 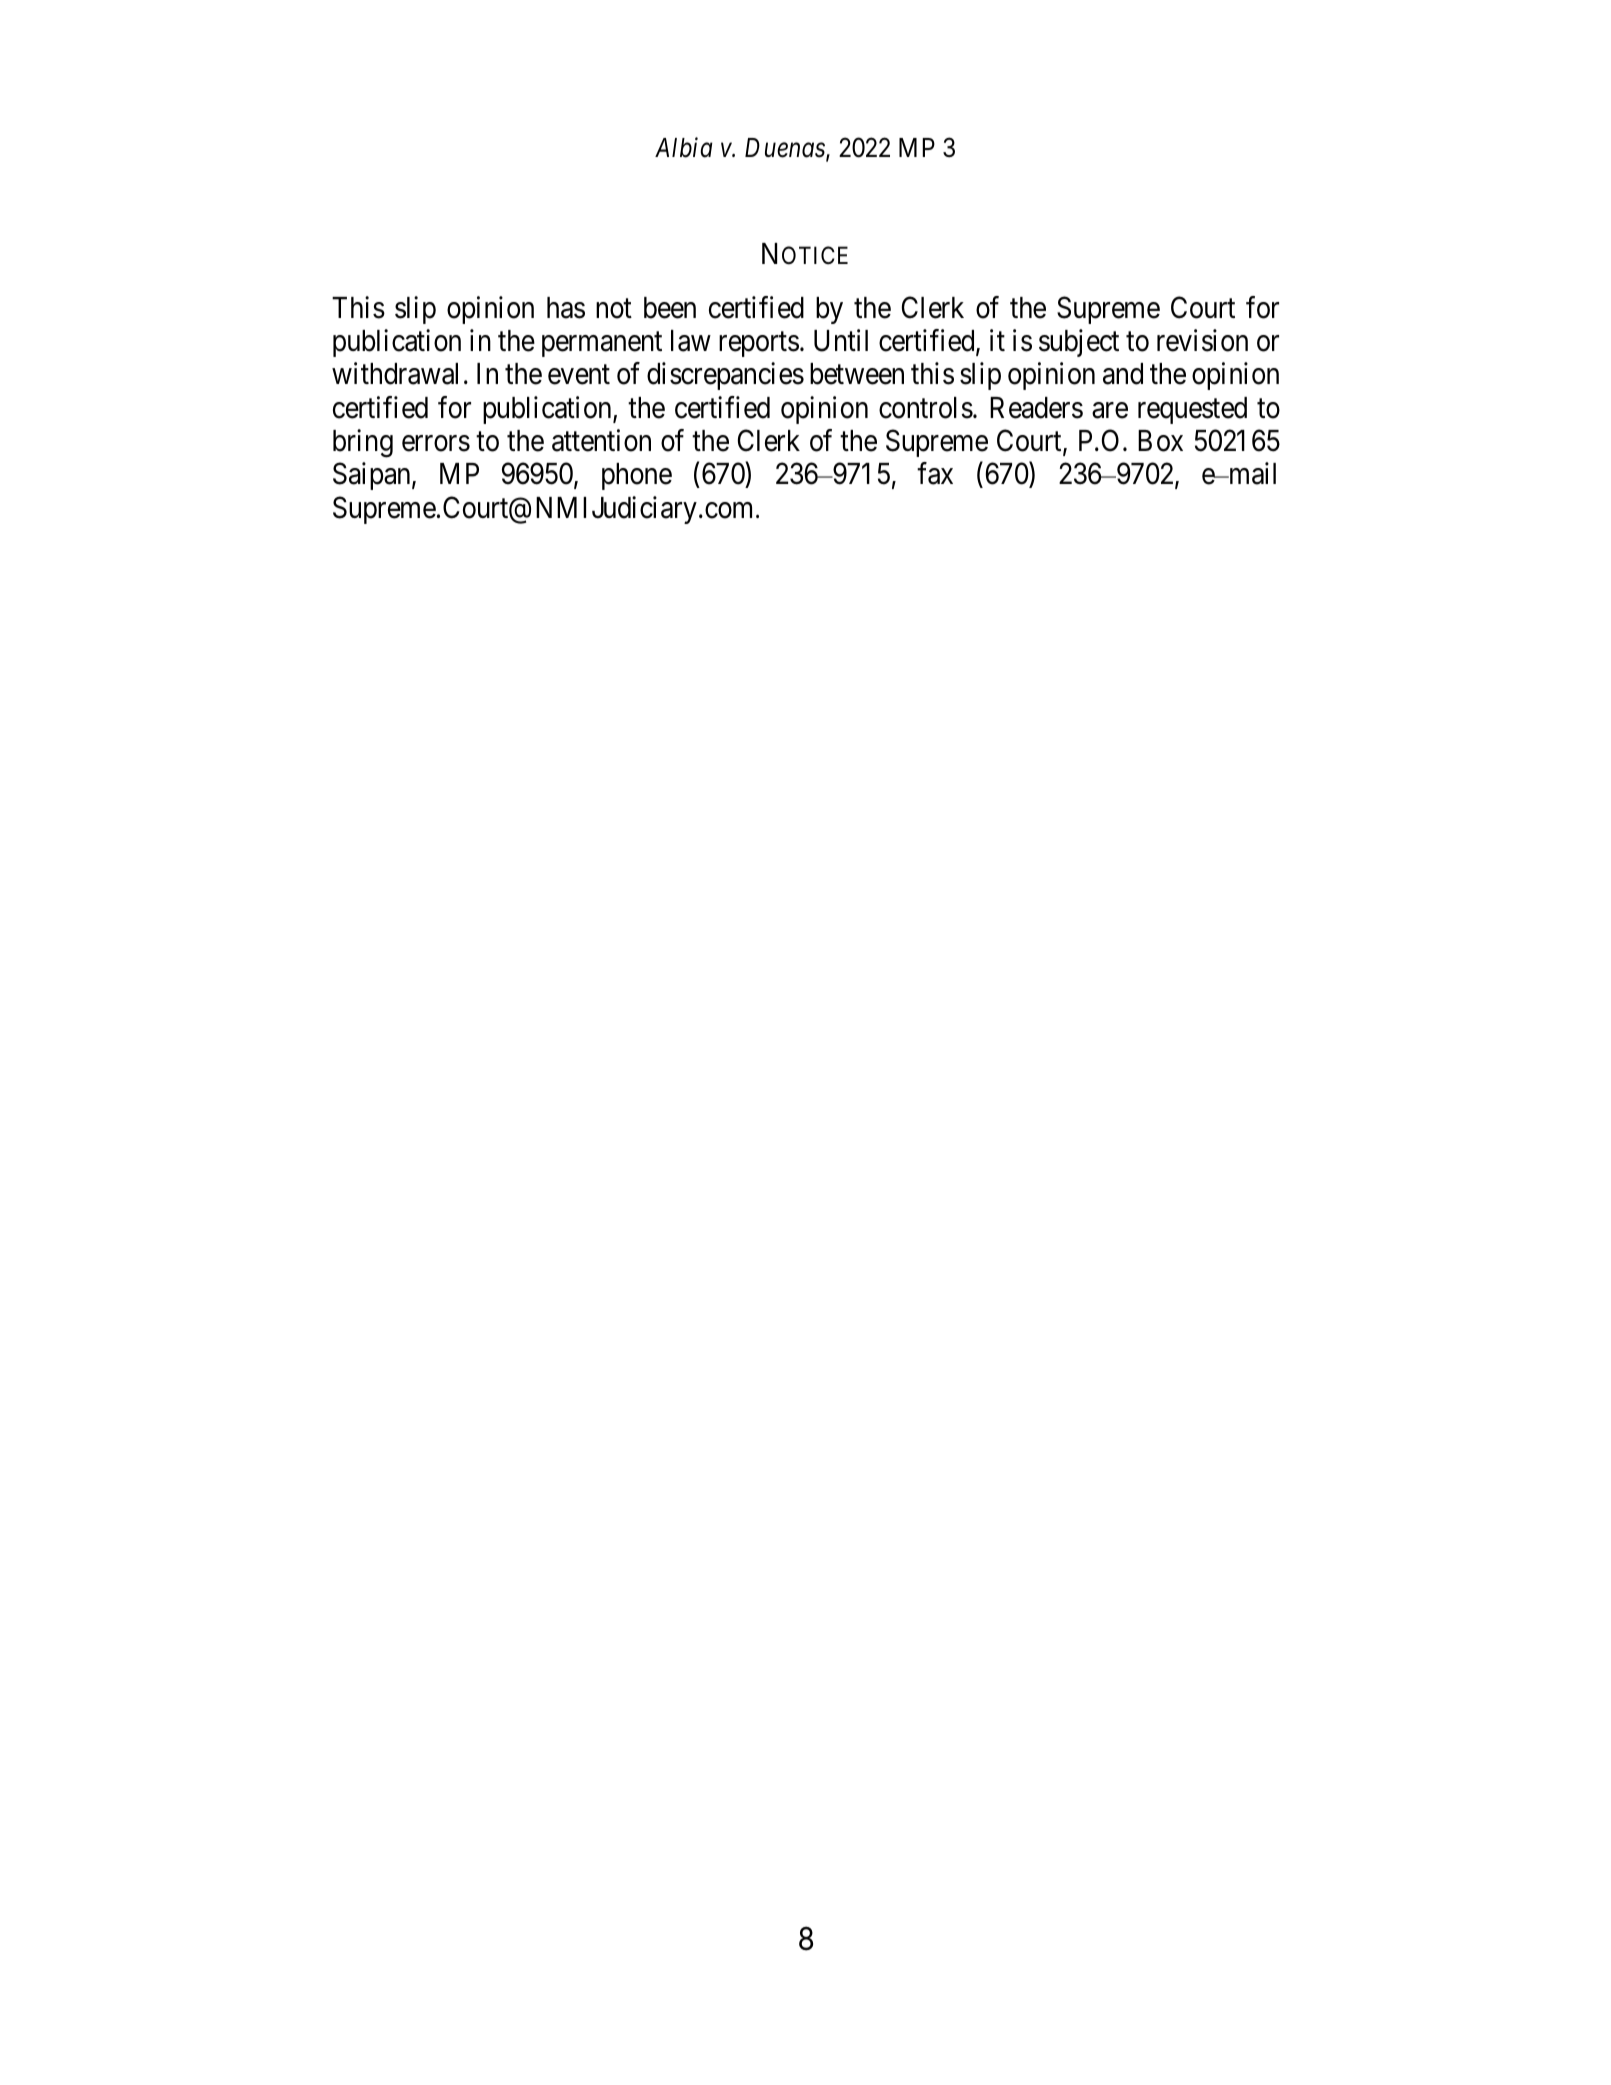 I want to click on revision, so click(x=1202, y=340).
